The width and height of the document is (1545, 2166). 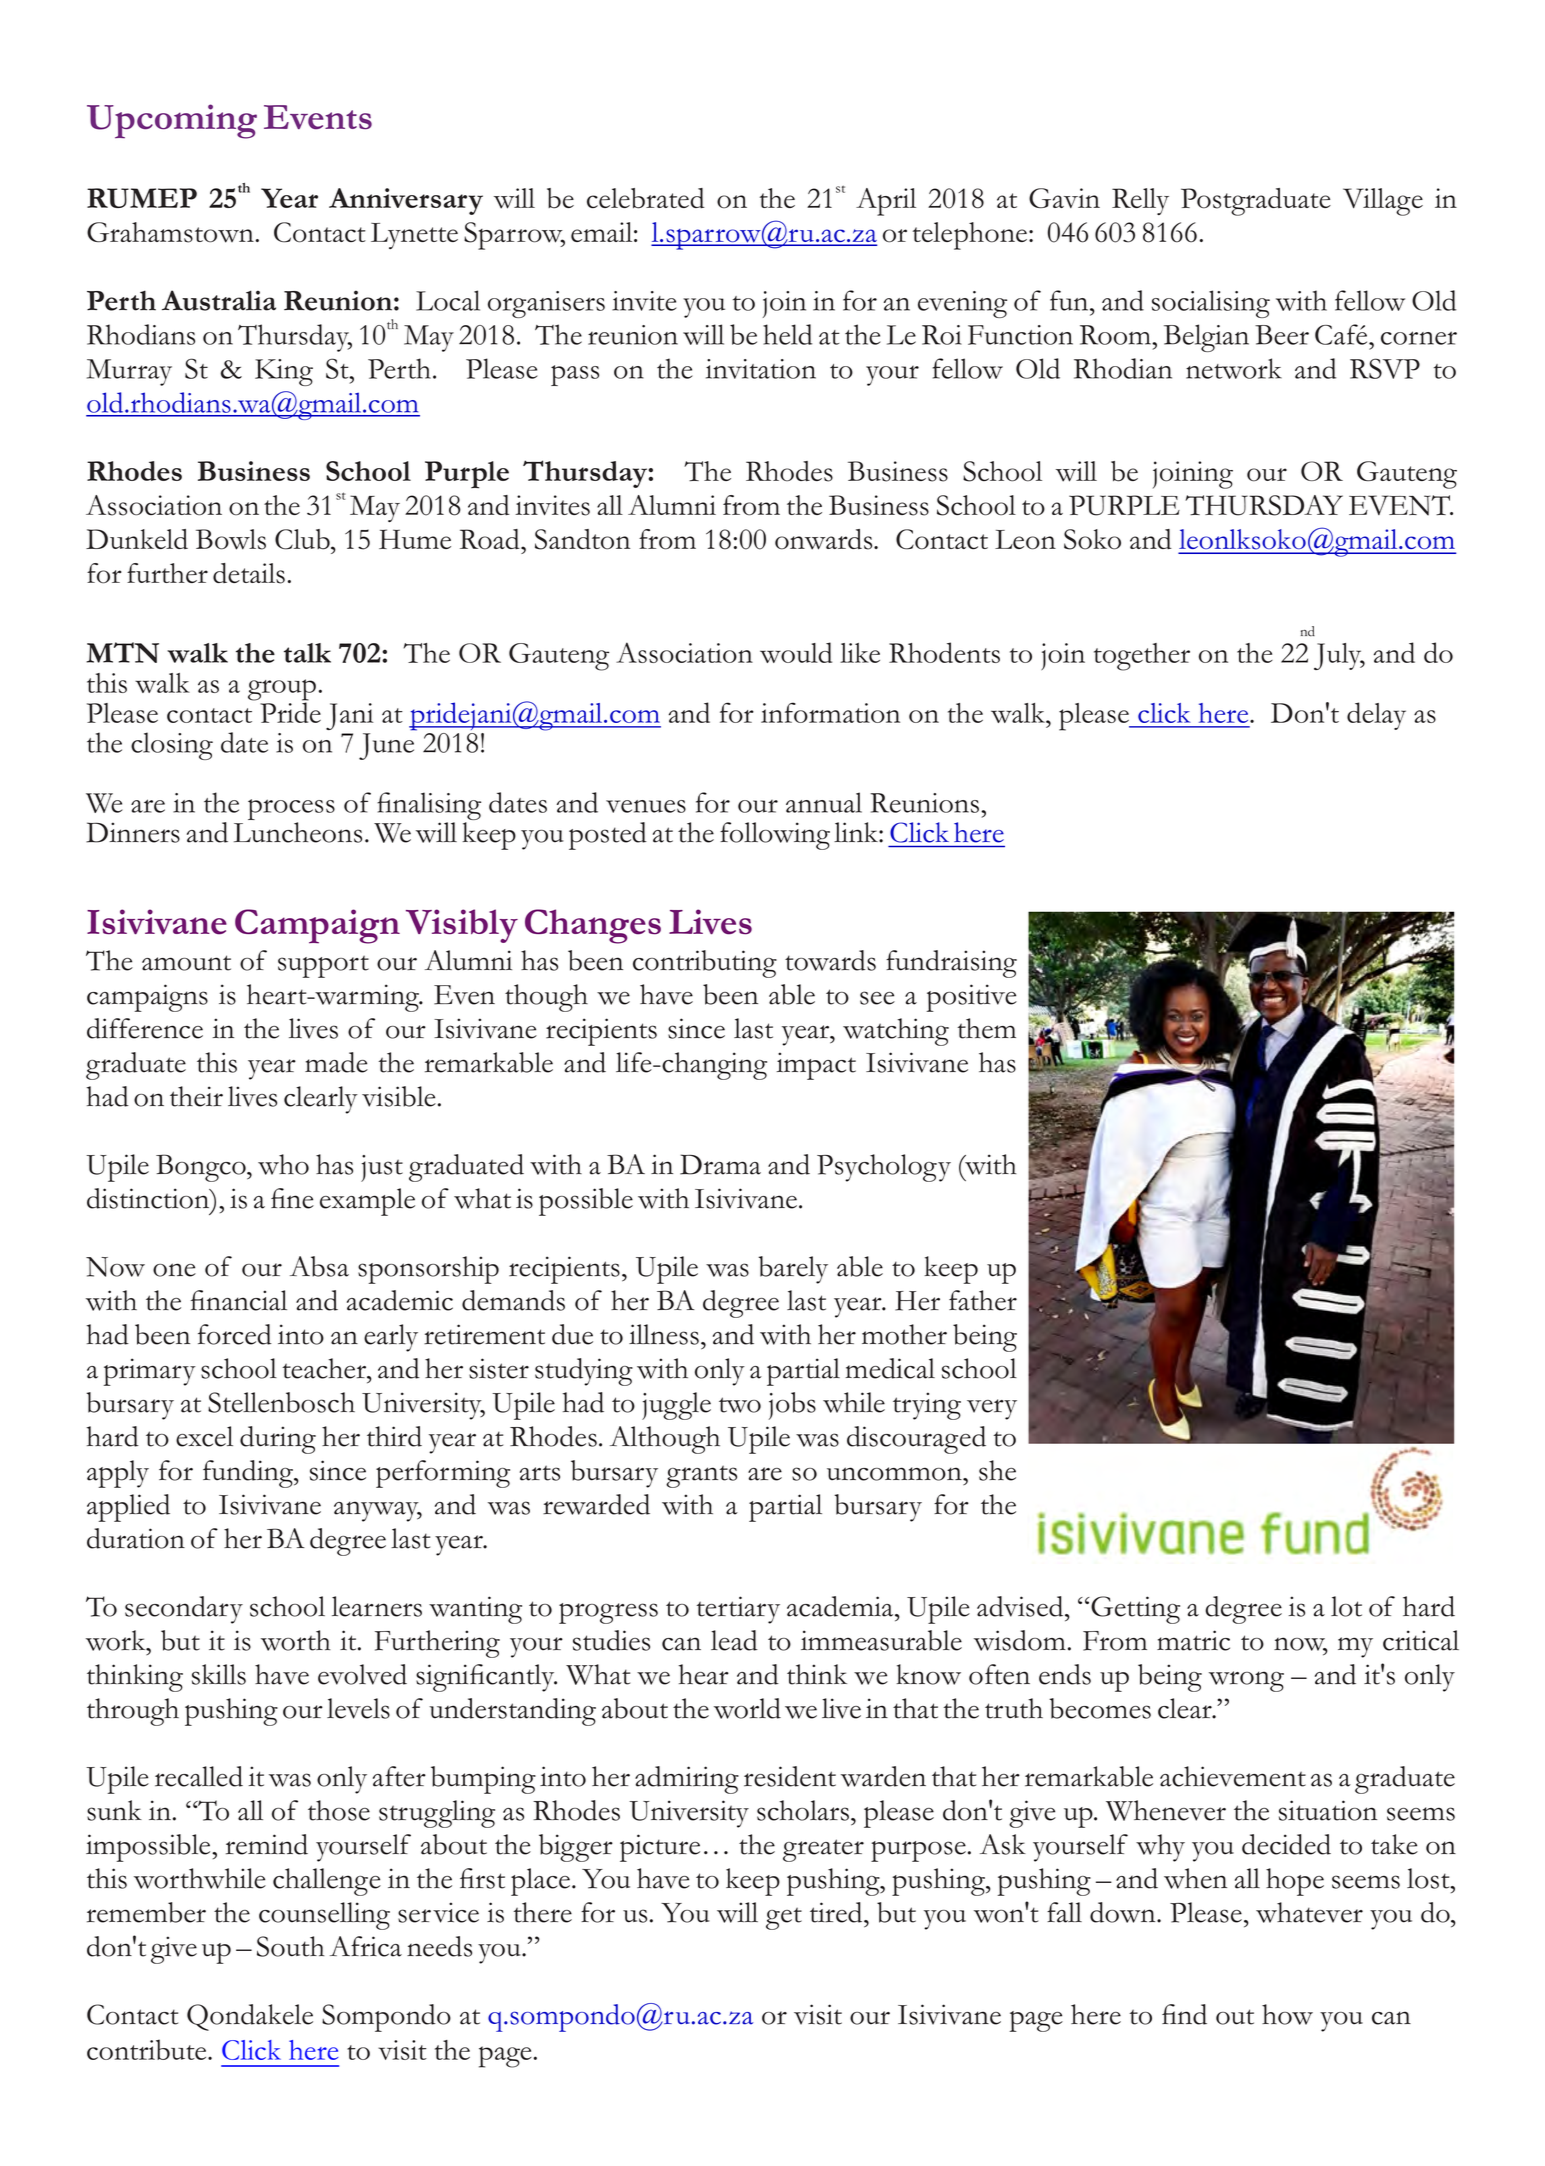 I want to click on Upcoming, so click(x=172, y=121).
